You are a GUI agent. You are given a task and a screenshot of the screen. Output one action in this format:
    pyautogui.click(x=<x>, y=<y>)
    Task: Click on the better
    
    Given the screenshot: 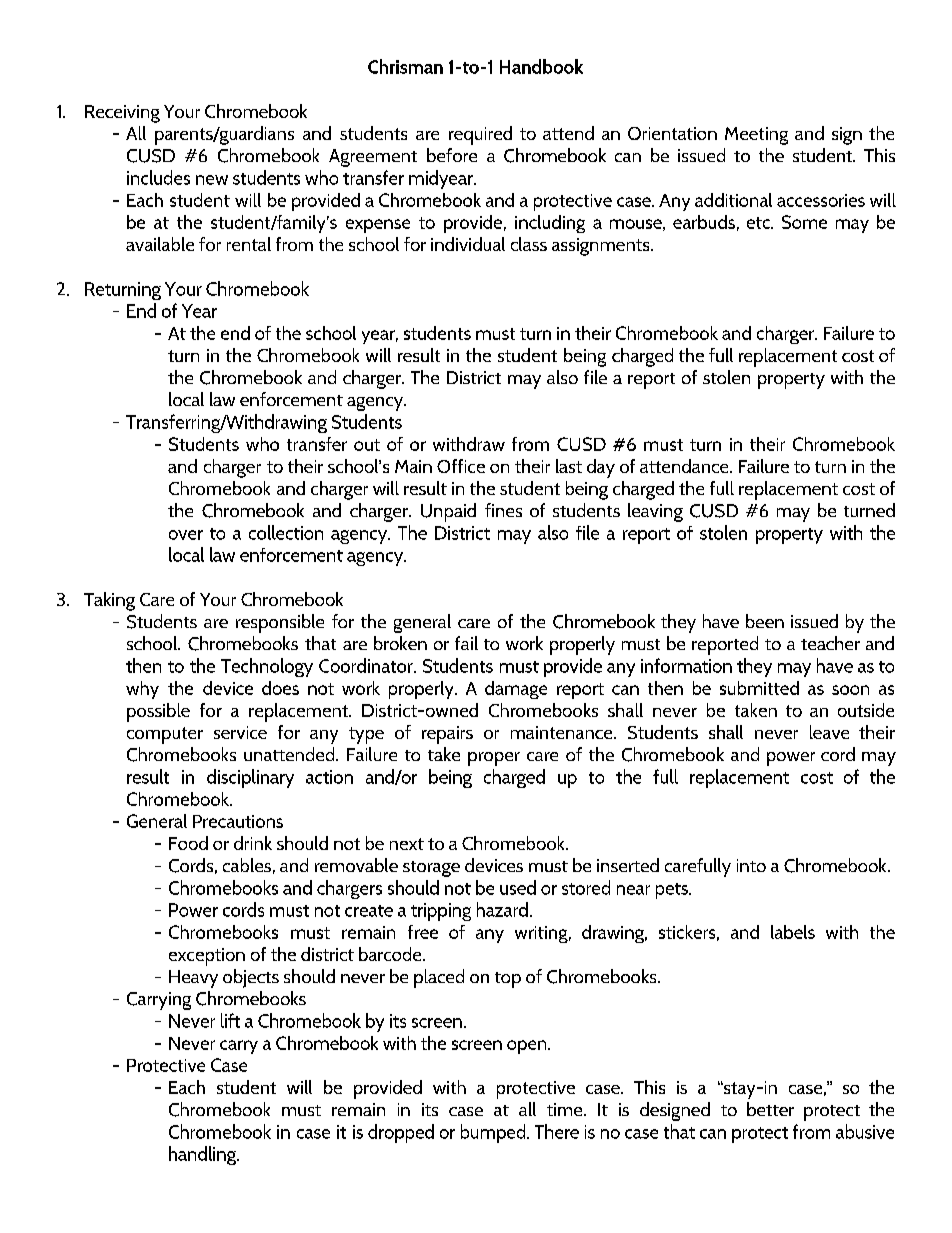 What is the action you would take?
    pyautogui.click(x=770, y=1109)
